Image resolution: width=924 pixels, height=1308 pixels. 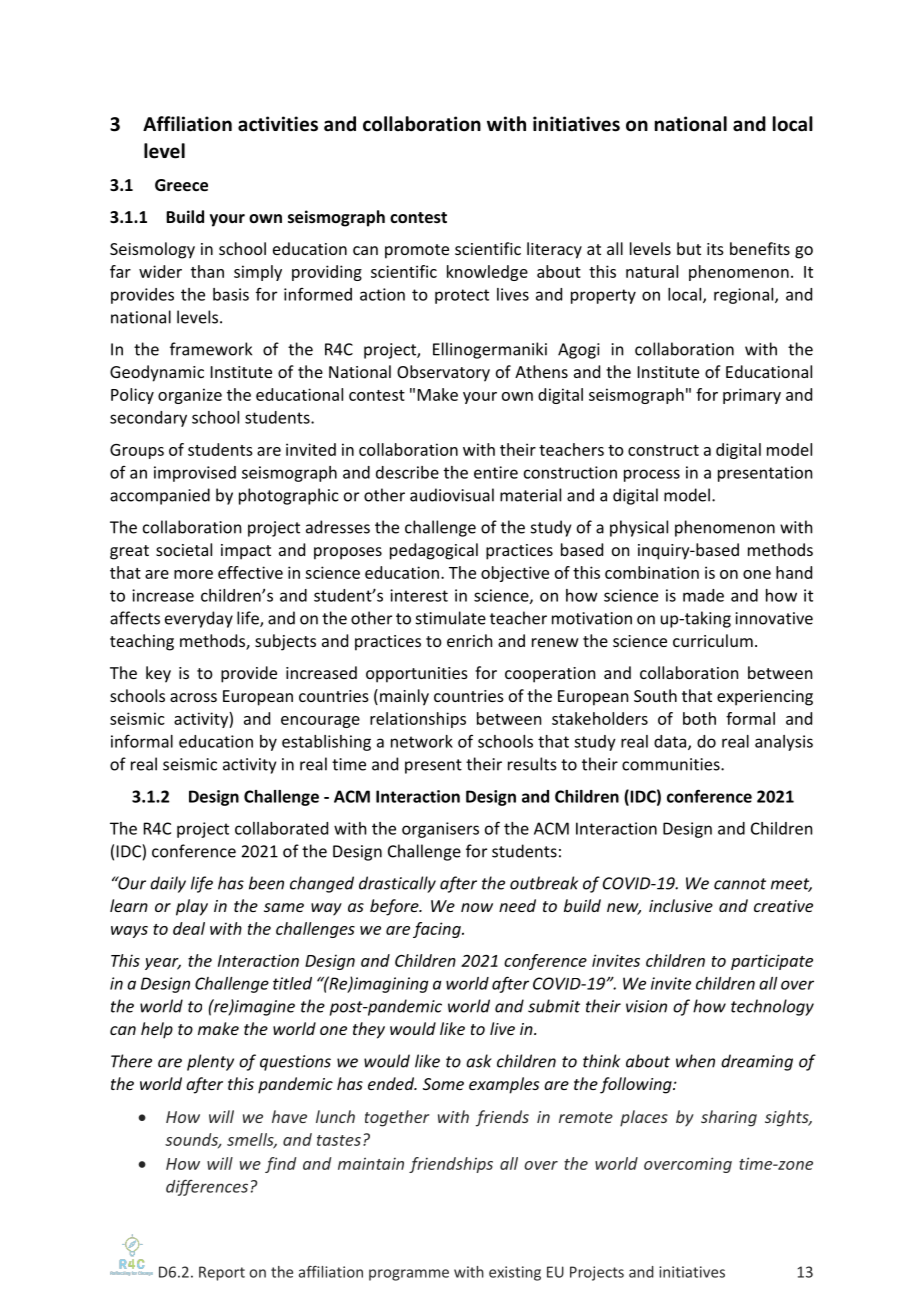 I want to click on promote, so click(x=417, y=251).
